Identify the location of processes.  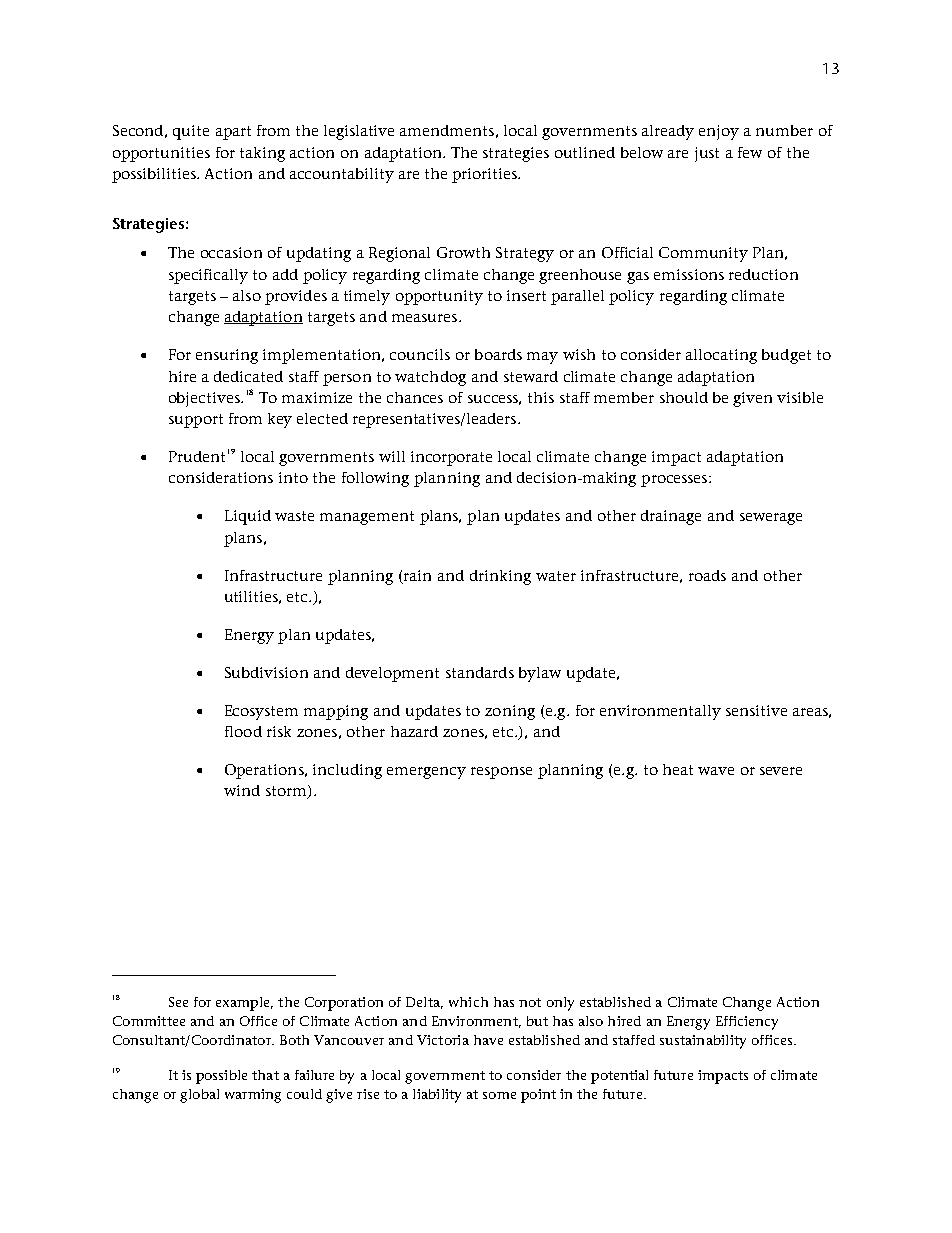
(675, 481).
